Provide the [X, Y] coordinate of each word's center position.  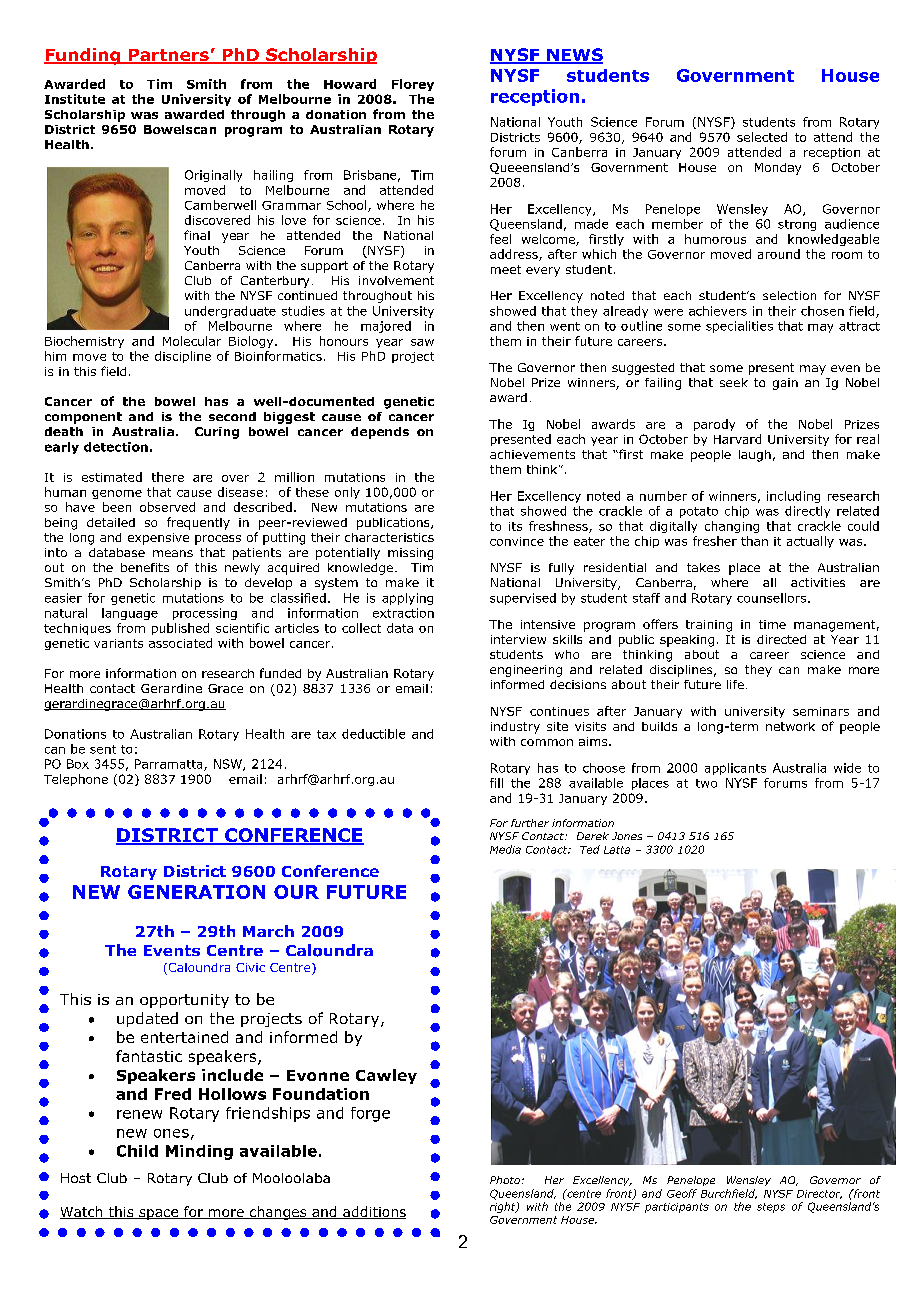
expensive [158, 539]
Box [78, 764]
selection [789, 295]
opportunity [184, 1001]
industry [515, 728]
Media [505, 849]
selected [762, 137]
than [754, 541]
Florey [413, 85]
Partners [168, 56]
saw [422, 342]
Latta [617, 850]
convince [517, 541]
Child [137, 1151]
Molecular [192, 341]
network [790, 726]
